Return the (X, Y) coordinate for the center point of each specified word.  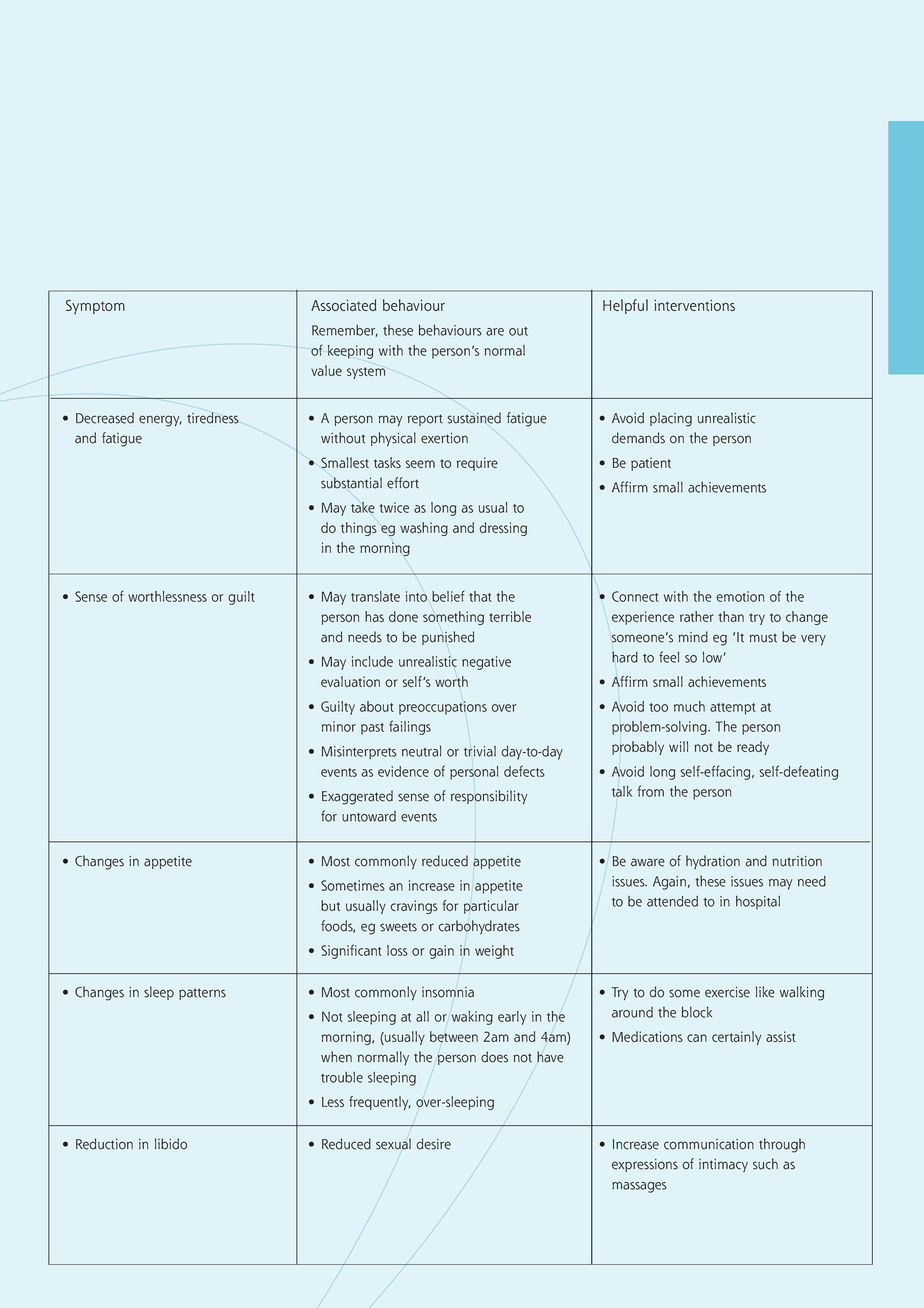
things (359, 529)
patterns (202, 994)
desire (433, 1144)
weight (494, 952)
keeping (350, 352)
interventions (694, 305)
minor (339, 726)
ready (753, 748)
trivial (480, 751)
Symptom (95, 307)
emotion (740, 596)
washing (424, 529)
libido (171, 1144)
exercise (727, 992)
